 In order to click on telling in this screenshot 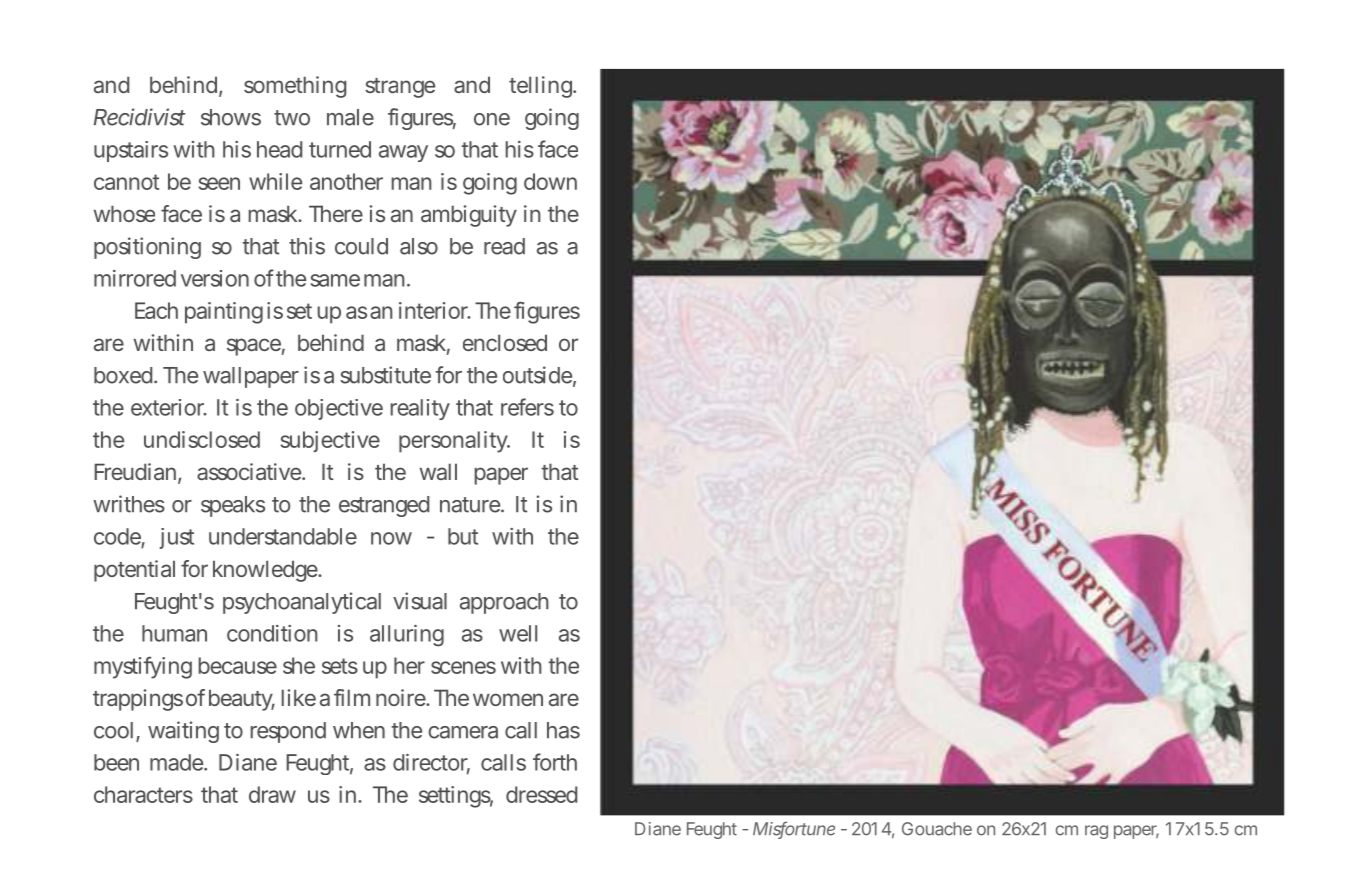, I will do `click(541, 87)`.
